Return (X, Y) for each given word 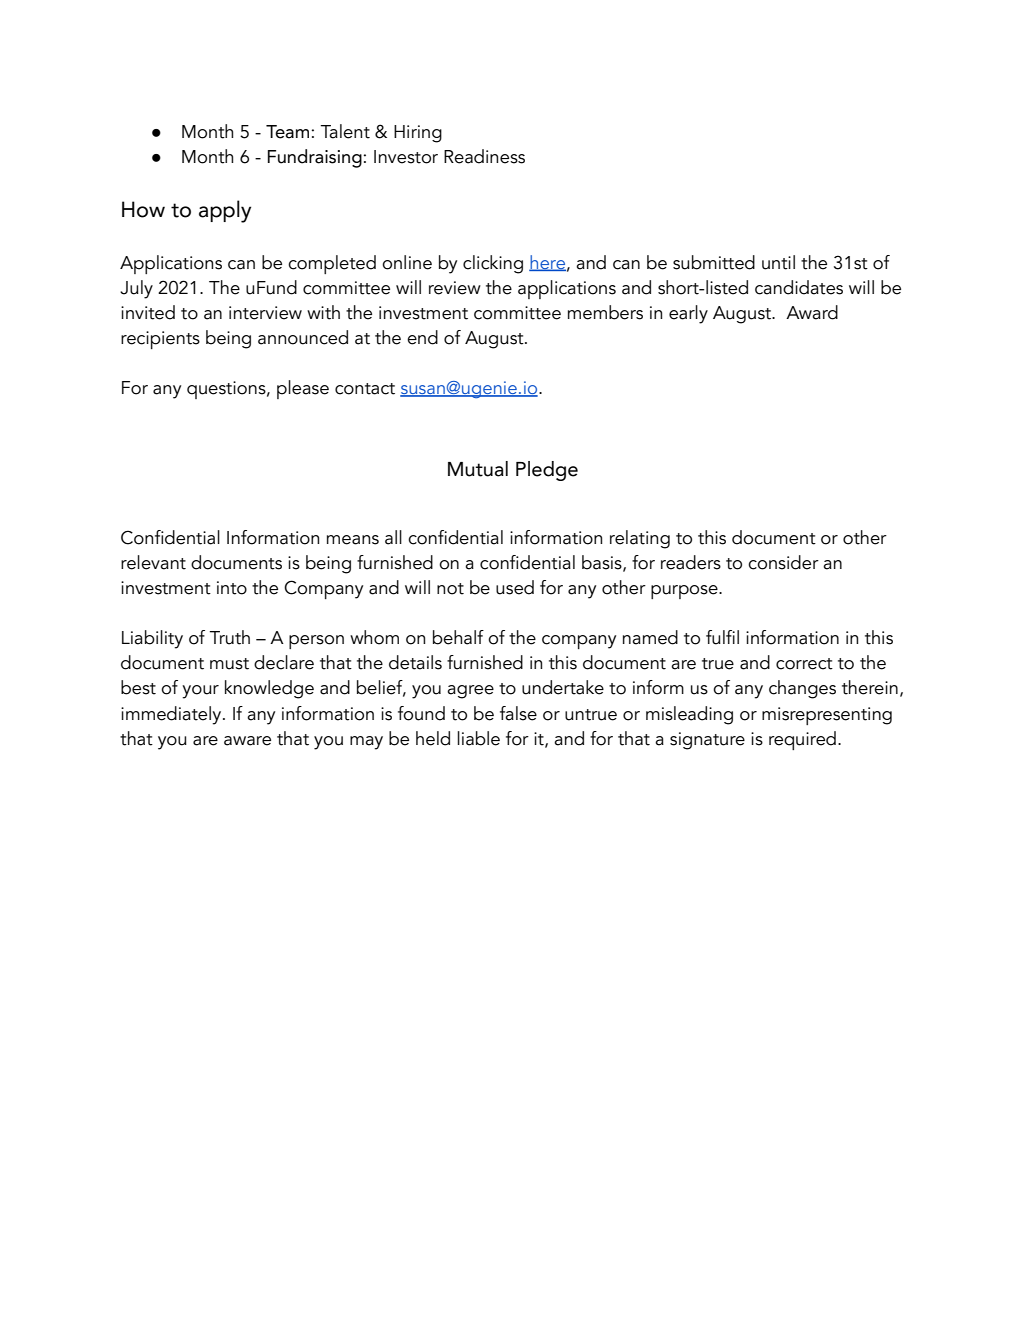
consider (783, 562)
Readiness (484, 156)
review (455, 288)
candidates (799, 287)
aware (247, 741)
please (303, 389)
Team (287, 132)
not (450, 589)
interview (265, 313)
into (232, 588)
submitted (714, 262)
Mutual (478, 469)
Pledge (547, 471)
